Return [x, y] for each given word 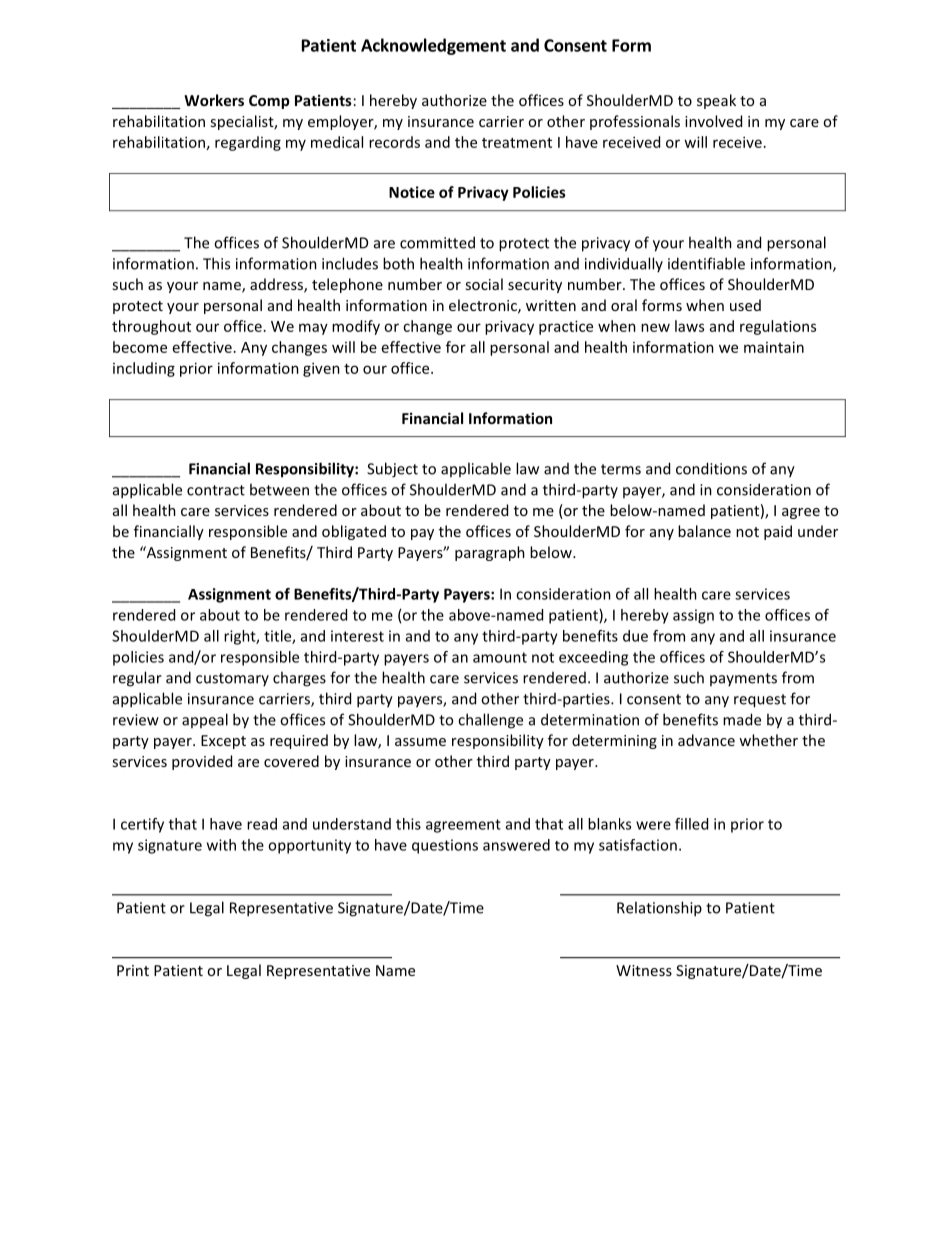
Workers [214, 100]
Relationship [659, 909]
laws [689, 326]
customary [232, 679]
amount [500, 657]
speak [716, 101]
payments [743, 679]
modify [356, 327]
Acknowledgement [433, 46]
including [144, 369]
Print [133, 970]
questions [445, 846]
